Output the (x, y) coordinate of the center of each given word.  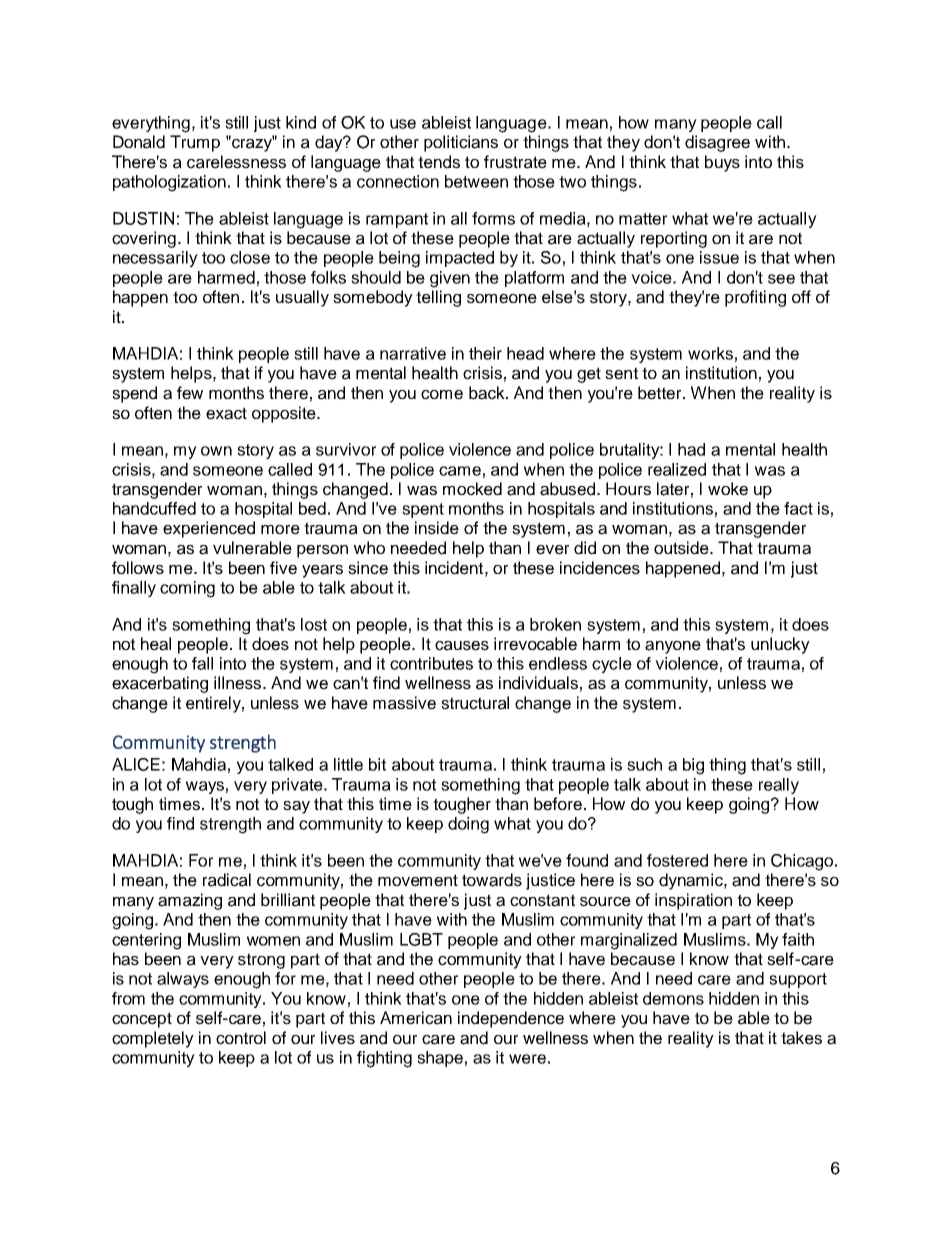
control (241, 1038)
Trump (195, 143)
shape (440, 1059)
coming (187, 589)
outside (682, 548)
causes (462, 646)
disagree (717, 143)
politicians (461, 143)
